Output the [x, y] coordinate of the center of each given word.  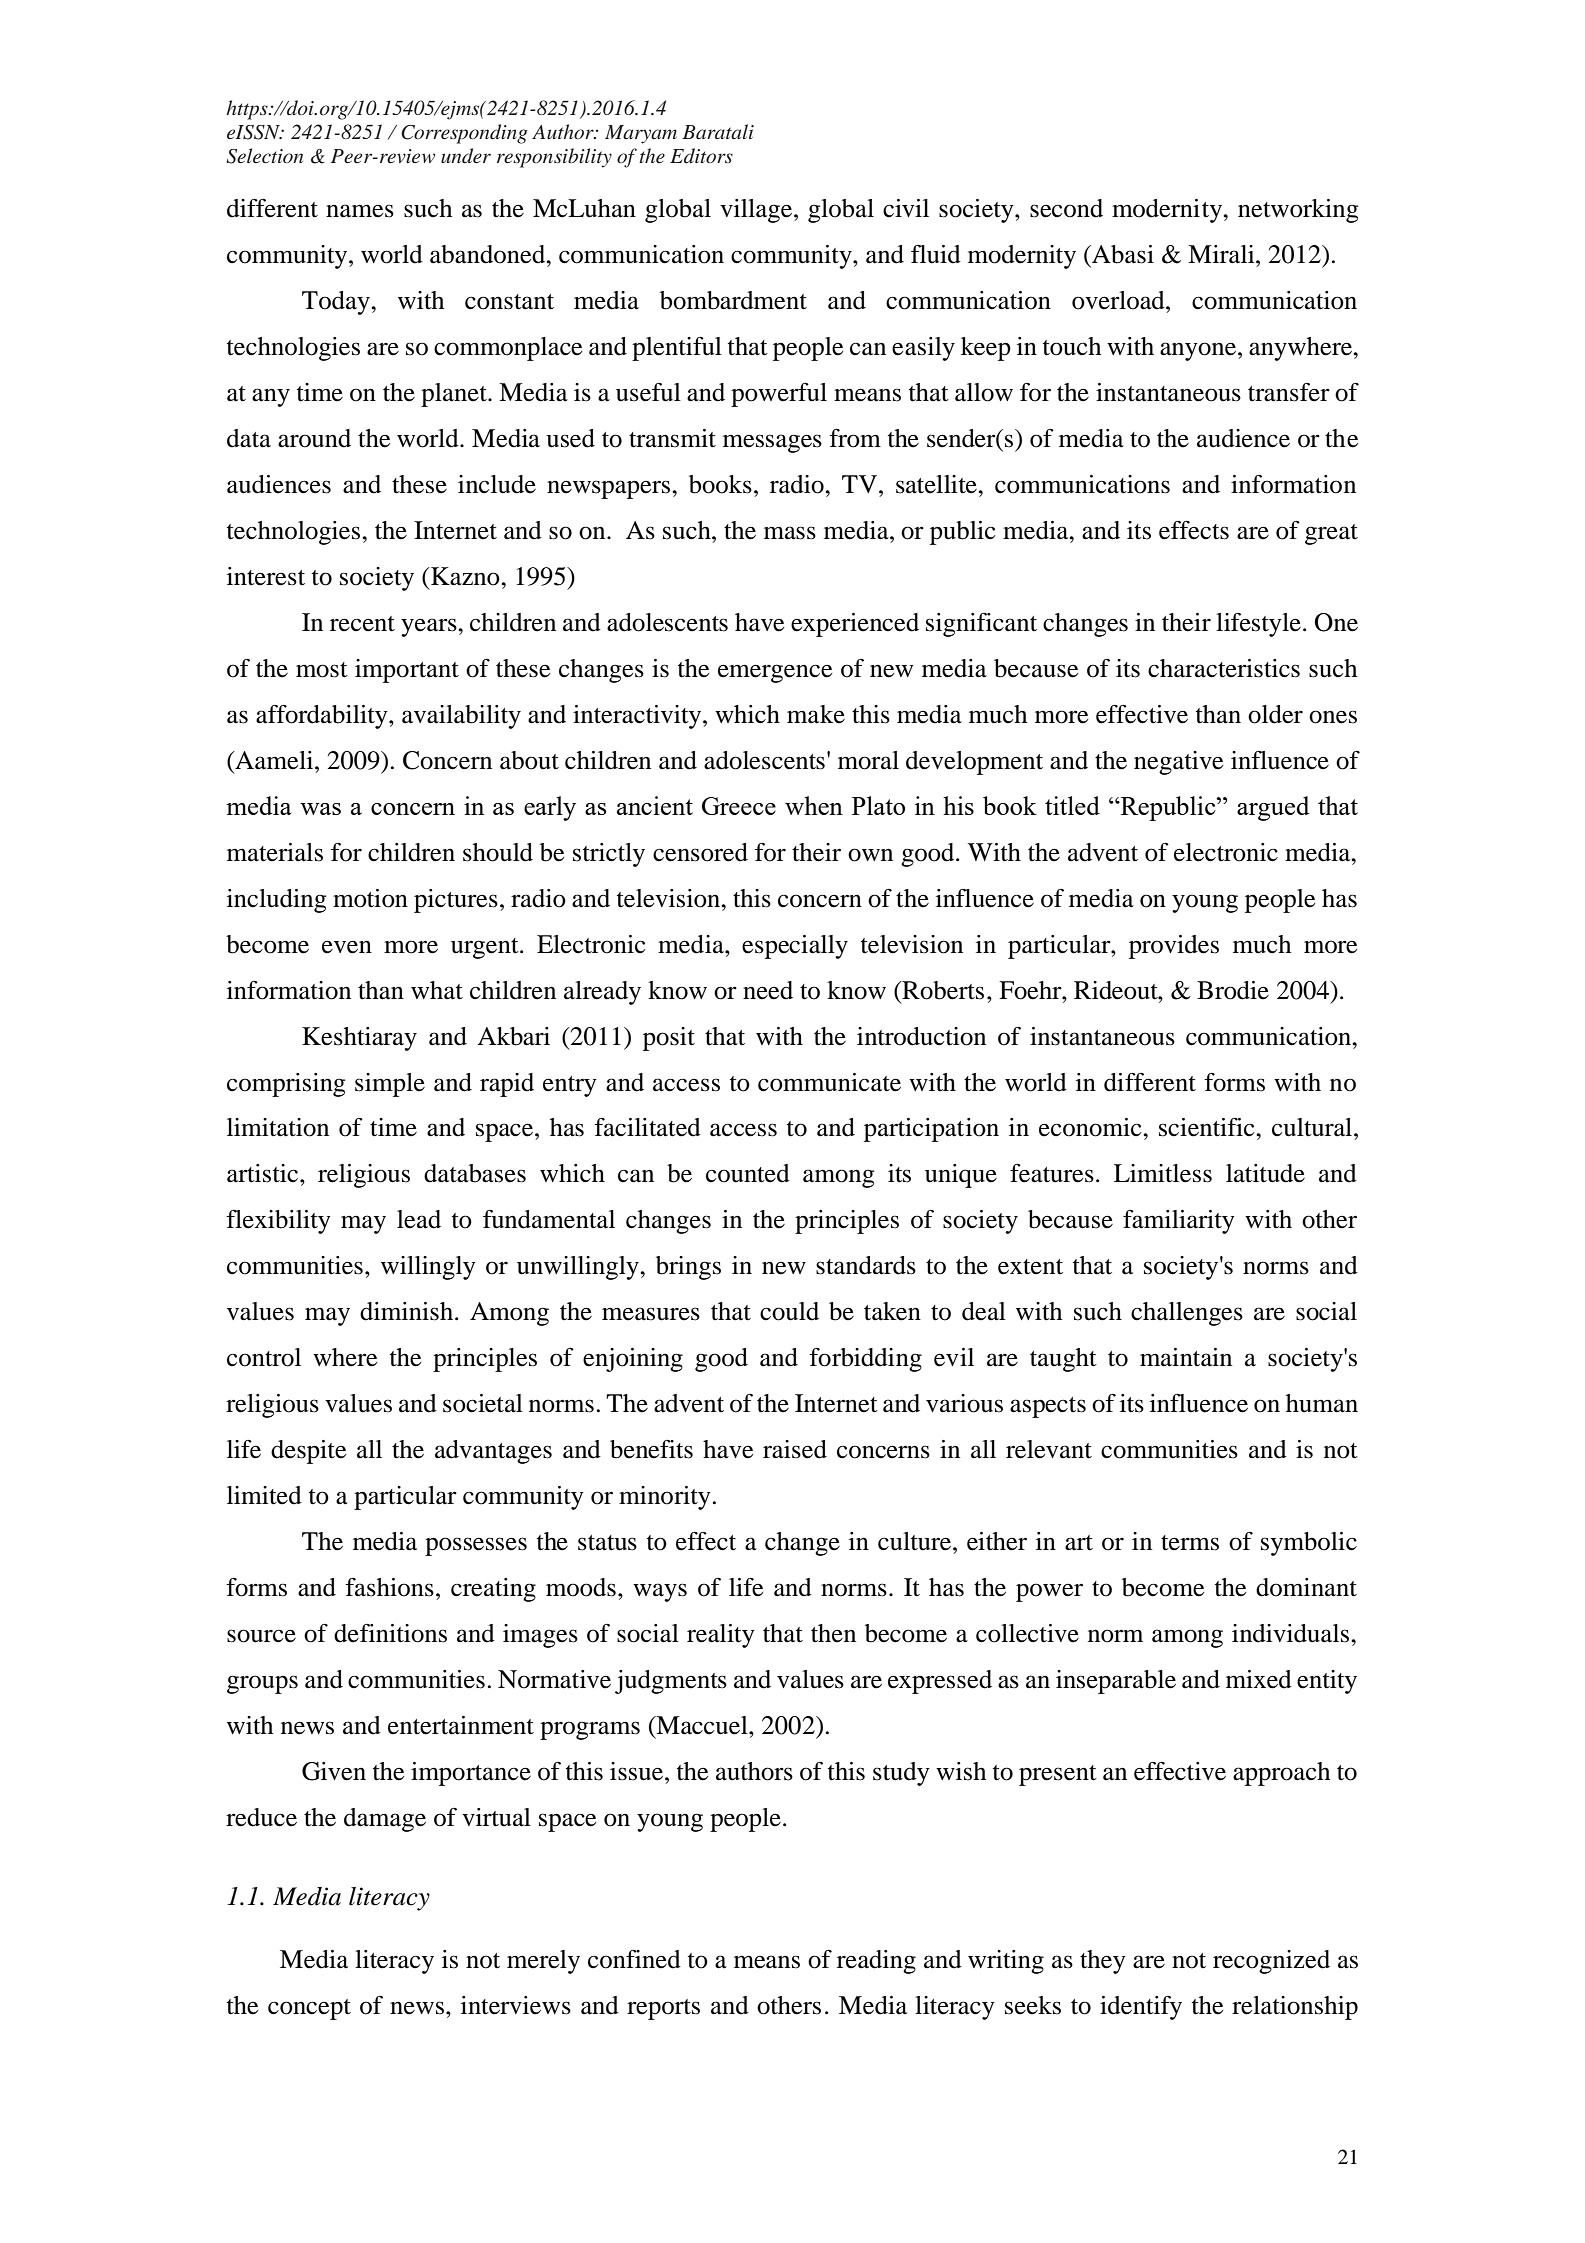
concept [309, 2009]
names [360, 211]
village [756, 211]
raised [795, 1449]
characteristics [1224, 668]
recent [362, 624]
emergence [775, 673]
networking [1298, 211]
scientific [1208, 1127]
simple [390, 1085]
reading [876, 1962]
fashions [389, 1587]
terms [1190, 1543]
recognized [1271, 1962]
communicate [829, 1082]
